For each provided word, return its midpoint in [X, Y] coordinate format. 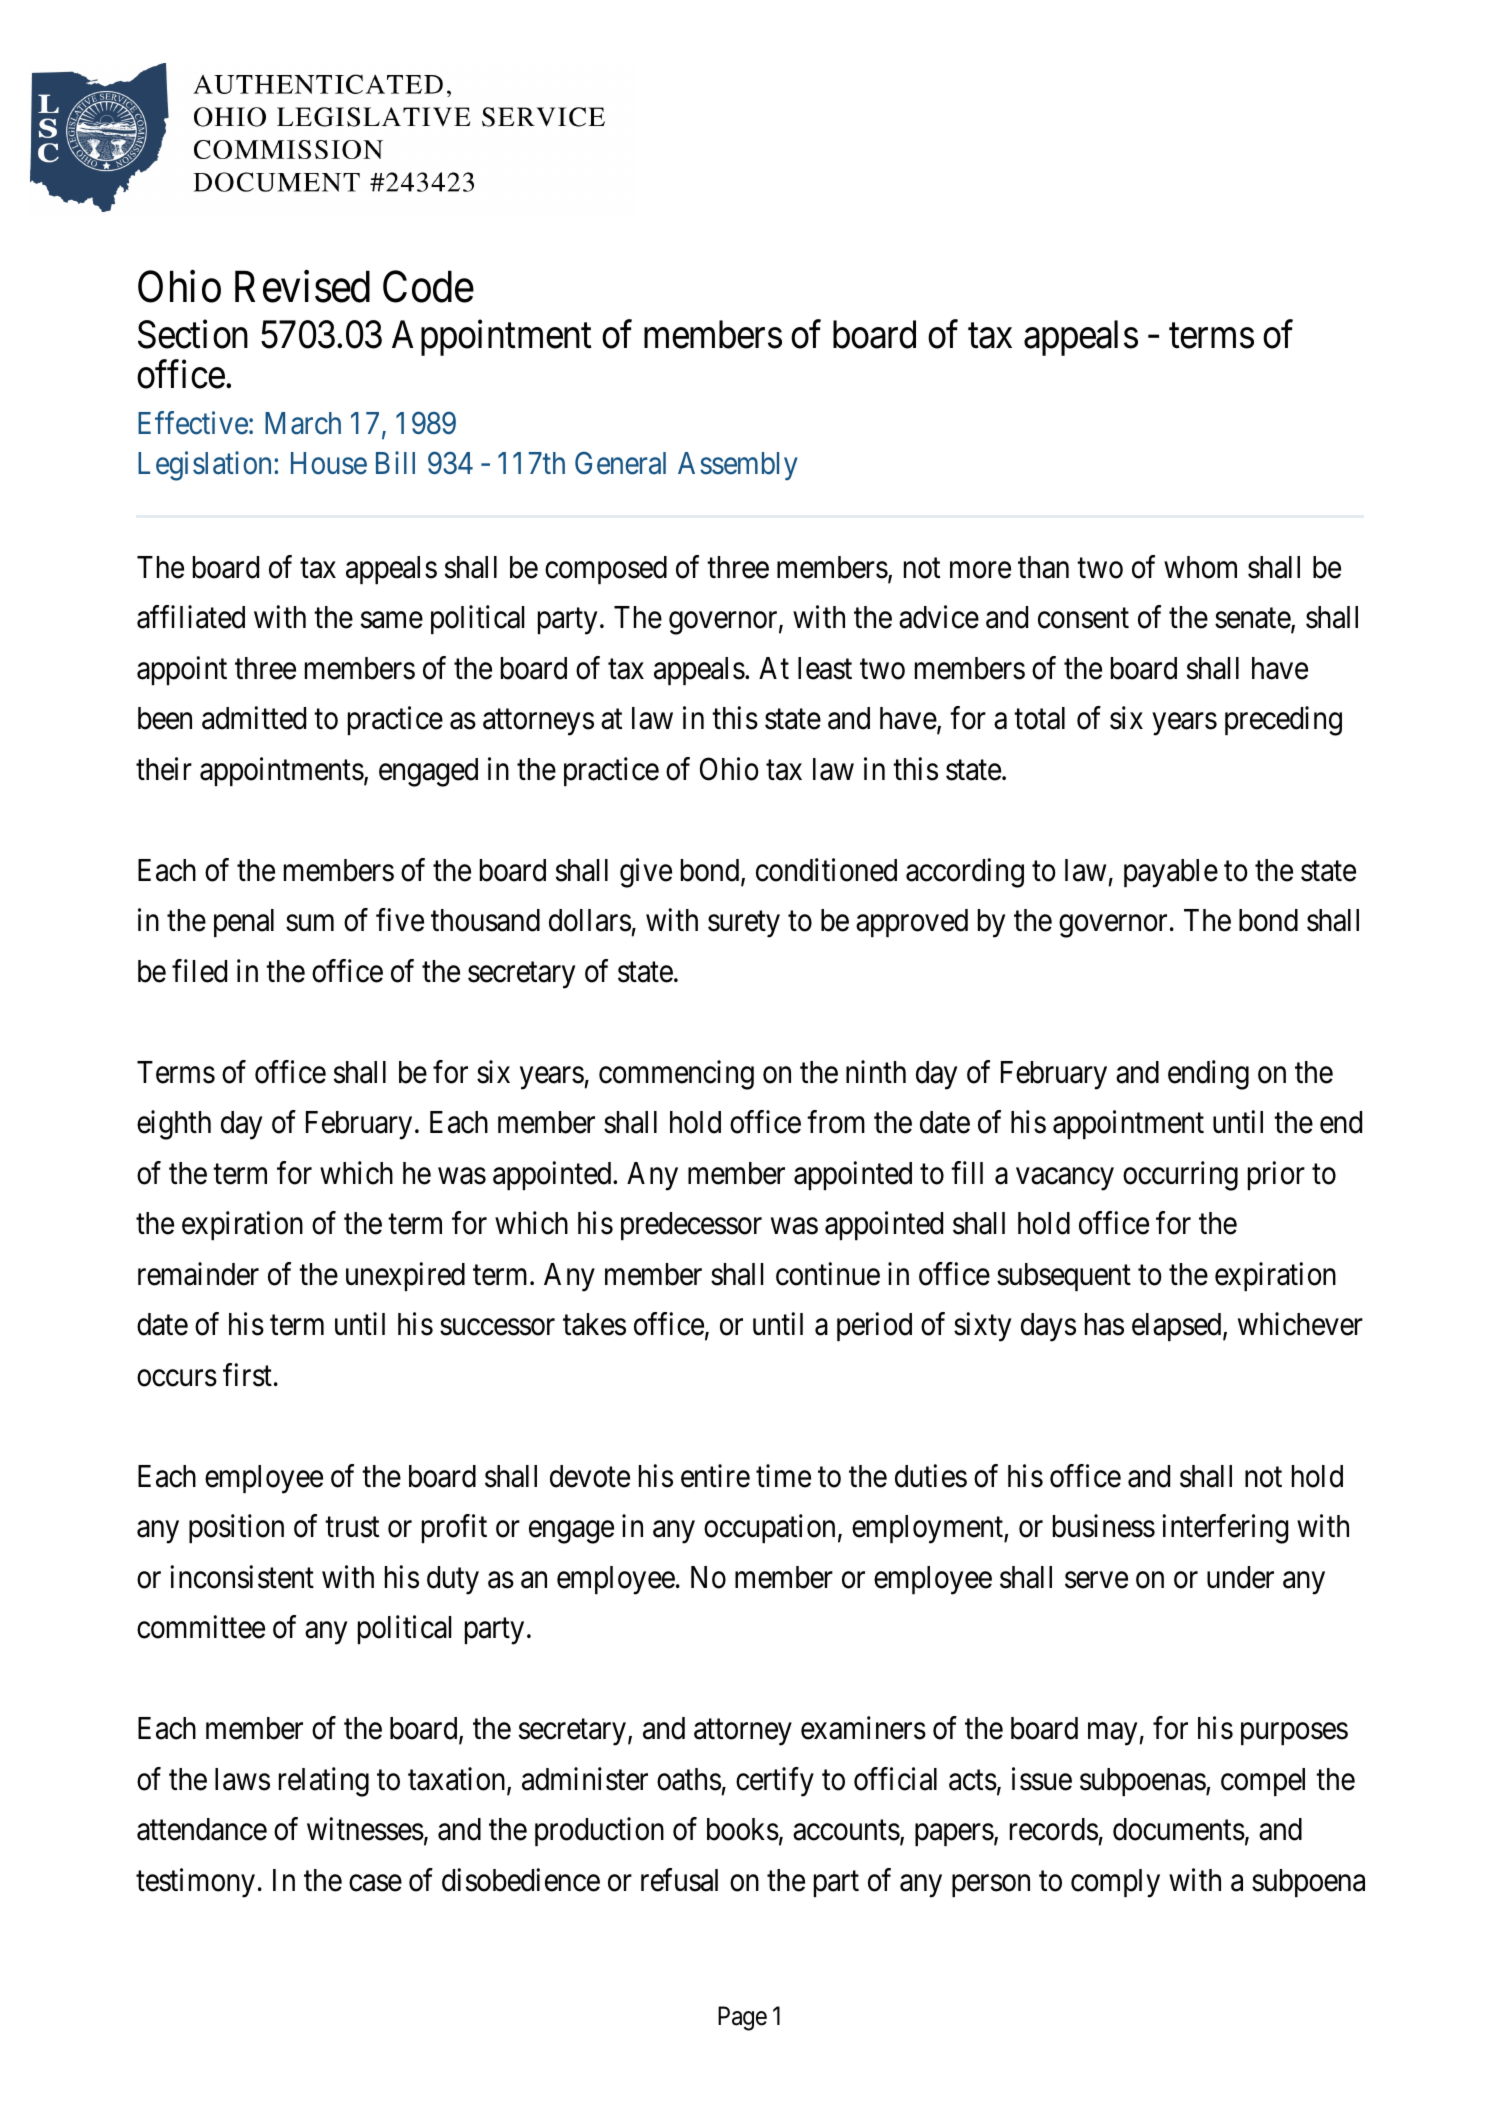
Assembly [738, 466]
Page [742, 2018]
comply [1115, 1883]
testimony [195, 1883]
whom [1200, 567]
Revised [302, 287]
